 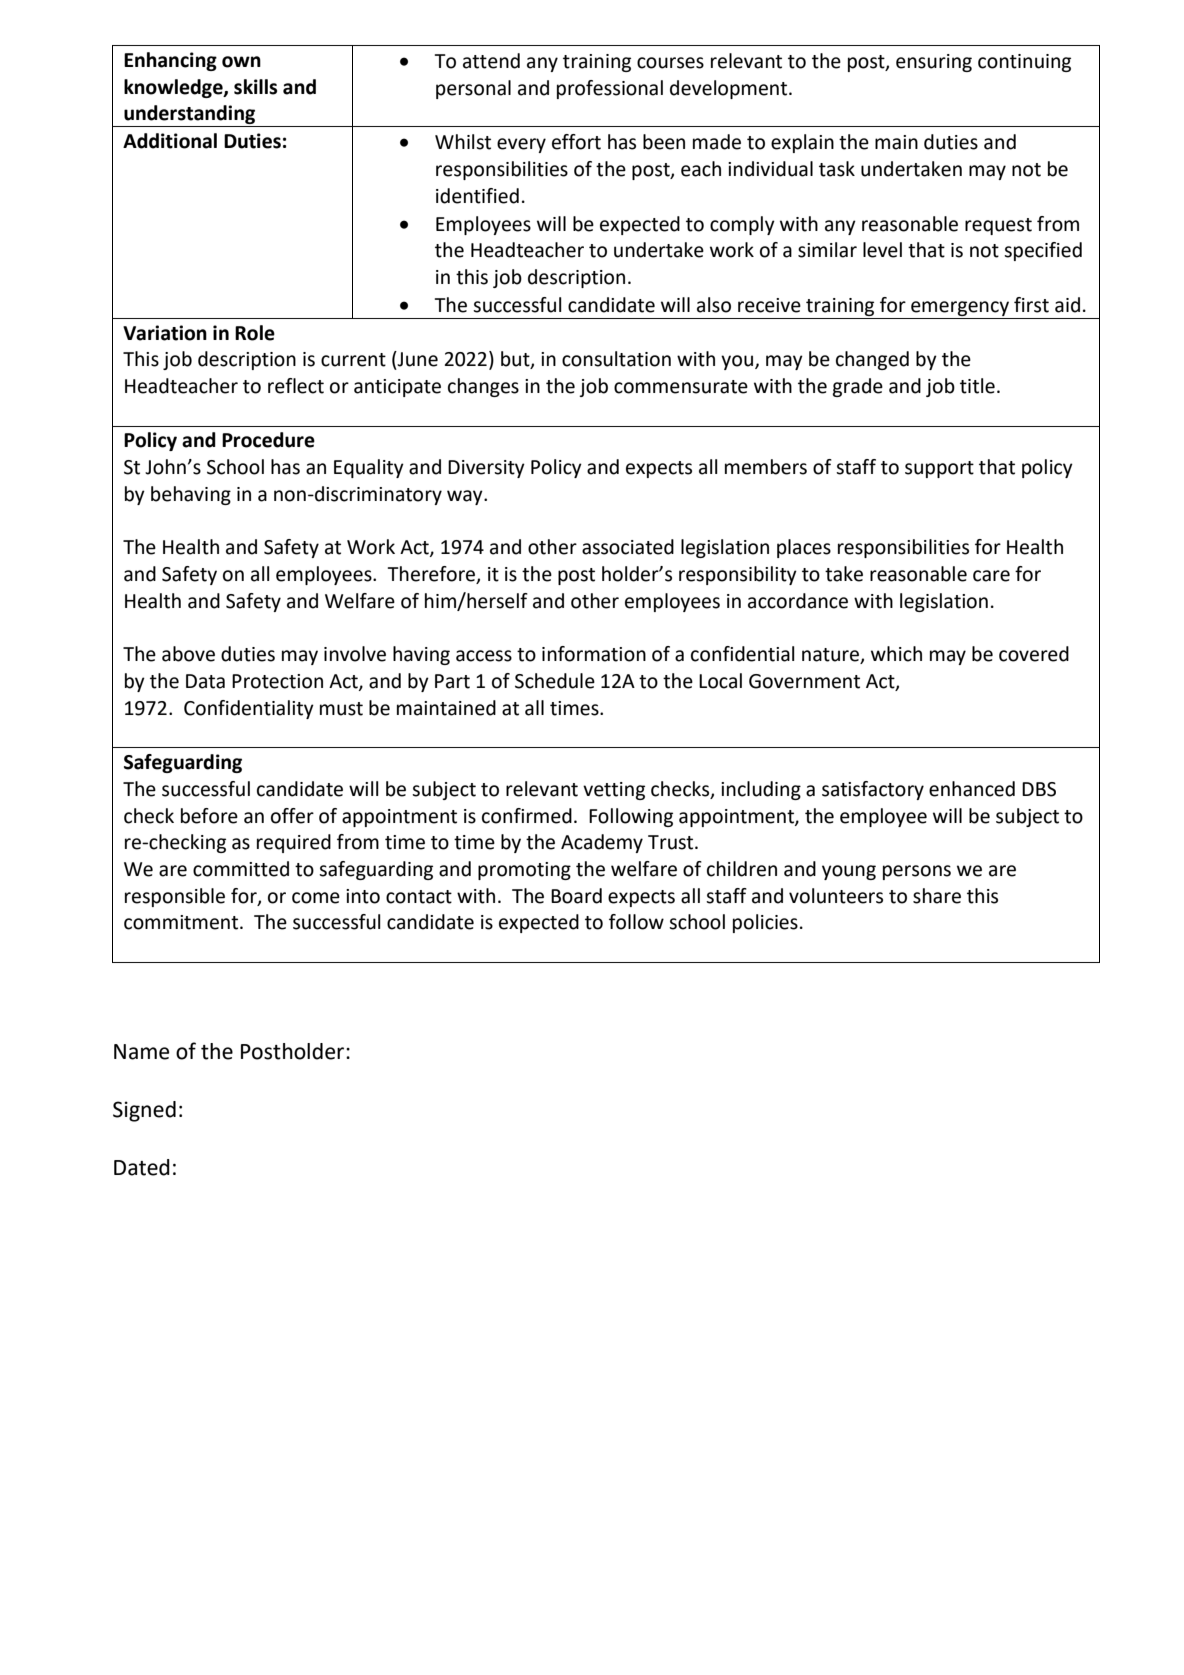 What do you see at coordinates (144, 1111) in the image?
I see `Signed` at bounding box center [144, 1111].
